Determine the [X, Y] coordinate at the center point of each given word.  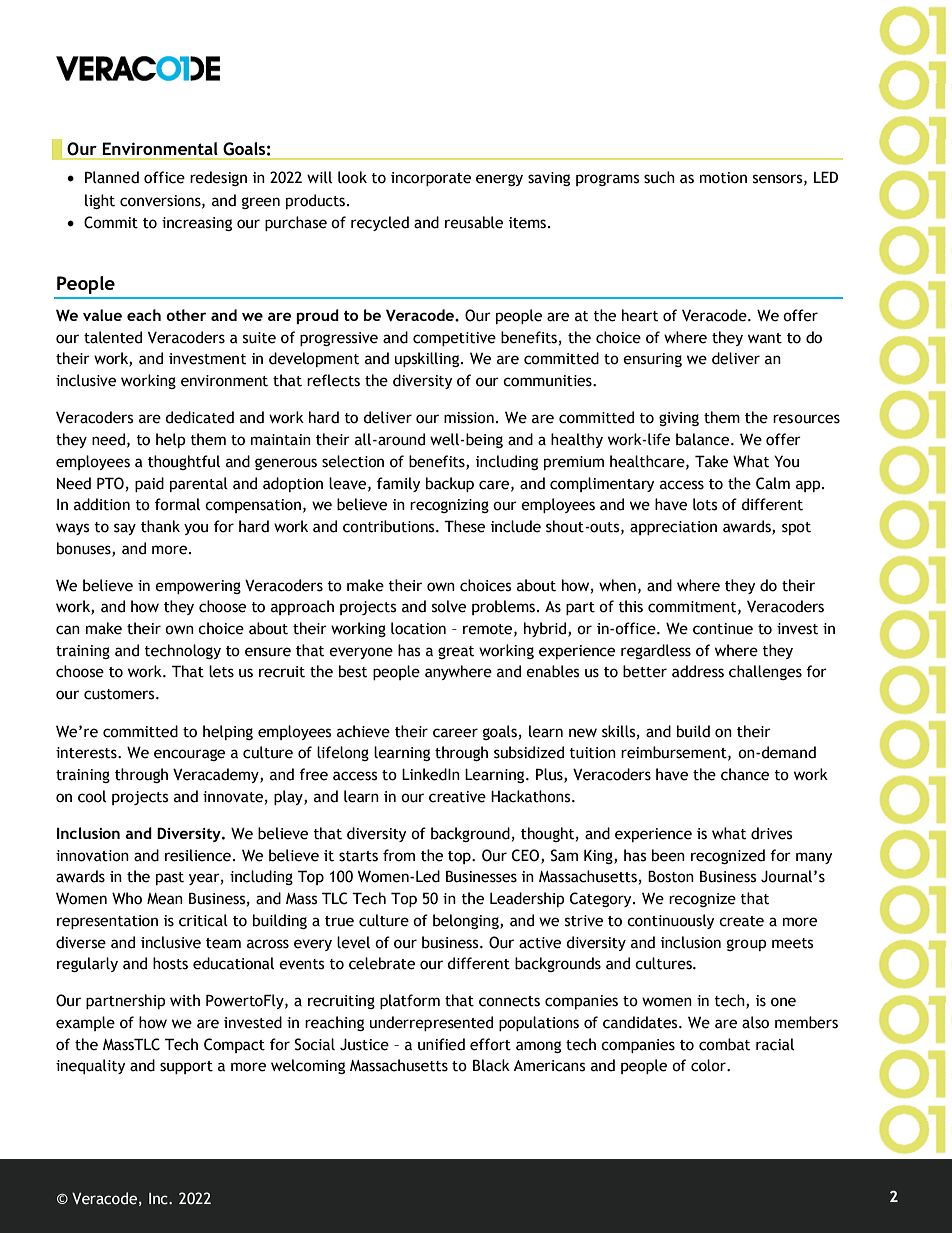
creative [457, 797]
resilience [198, 855]
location [418, 628]
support [186, 1067]
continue [723, 629]
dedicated [199, 417]
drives [772, 833]
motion [723, 178]
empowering [198, 587]
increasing [197, 224]
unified [441, 1044]
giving [679, 419]
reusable [474, 222]
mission [469, 418]
